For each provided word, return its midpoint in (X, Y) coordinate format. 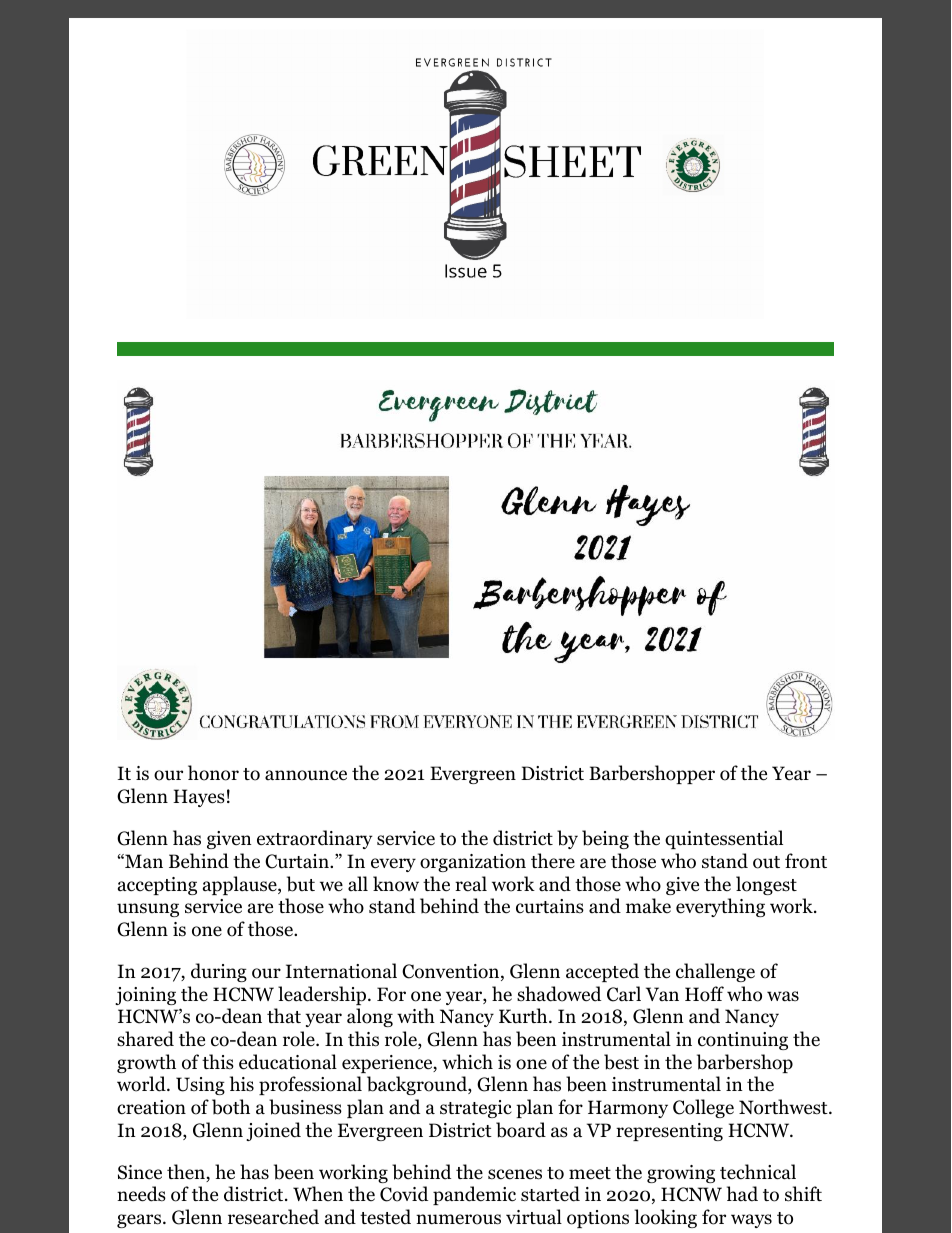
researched (273, 1217)
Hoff (704, 994)
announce (306, 775)
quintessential (724, 839)
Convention (452, 972)
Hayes (199, 798)
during (219, 972)
